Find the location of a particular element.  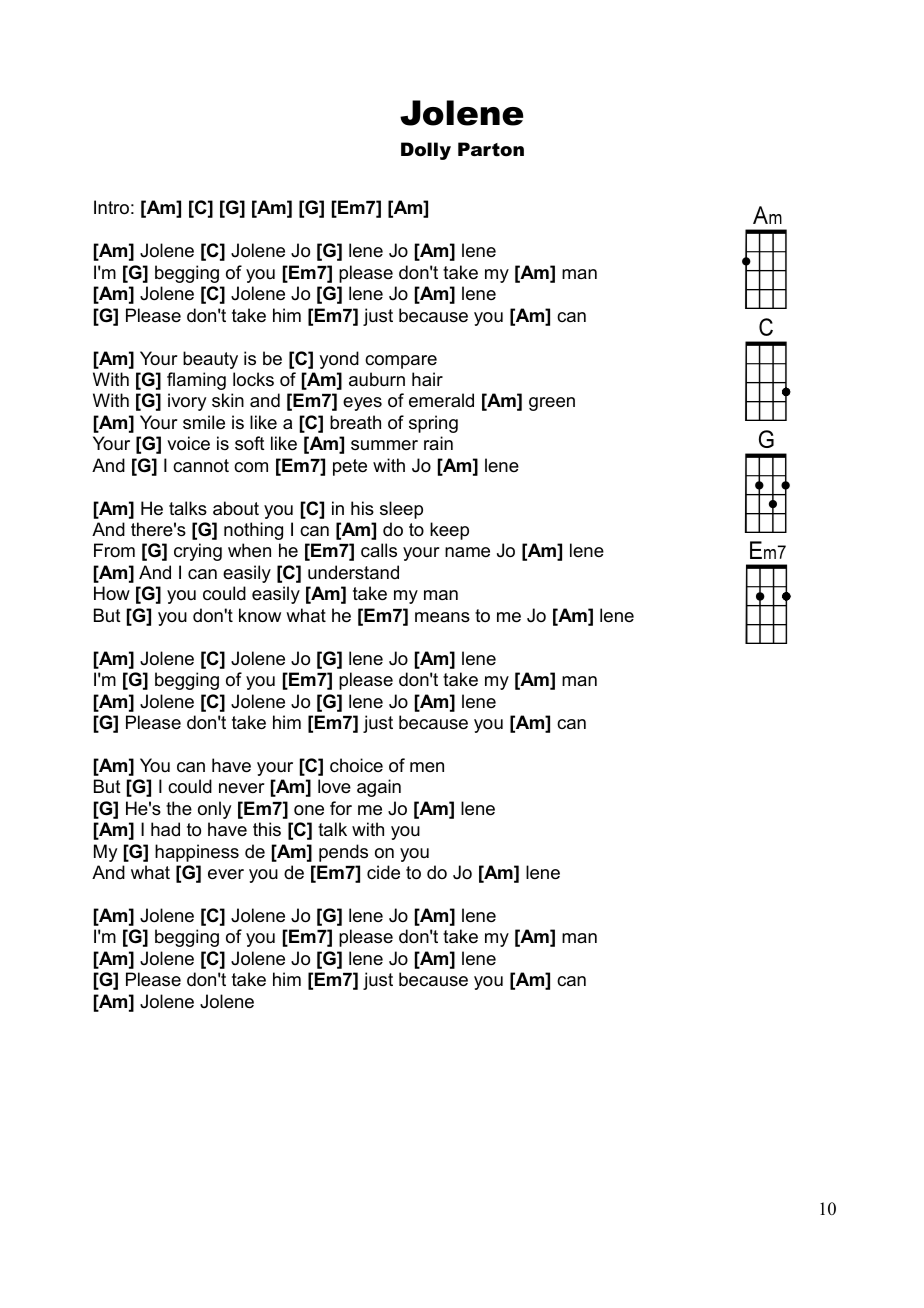

Parton is located at coordinates (491, 149).
